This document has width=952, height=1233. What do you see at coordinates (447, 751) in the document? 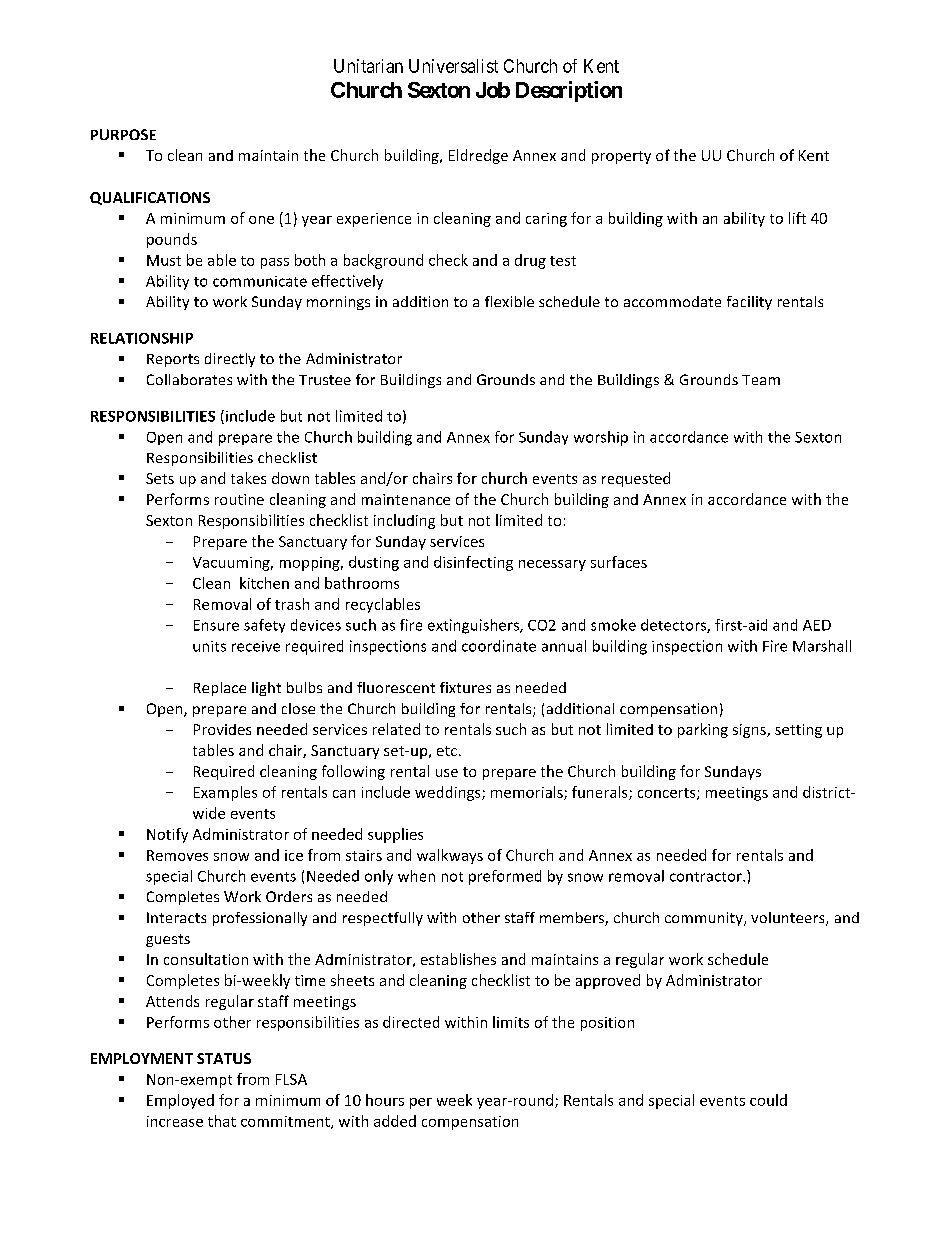
I see `etc` at bounding box center [447, 751].
